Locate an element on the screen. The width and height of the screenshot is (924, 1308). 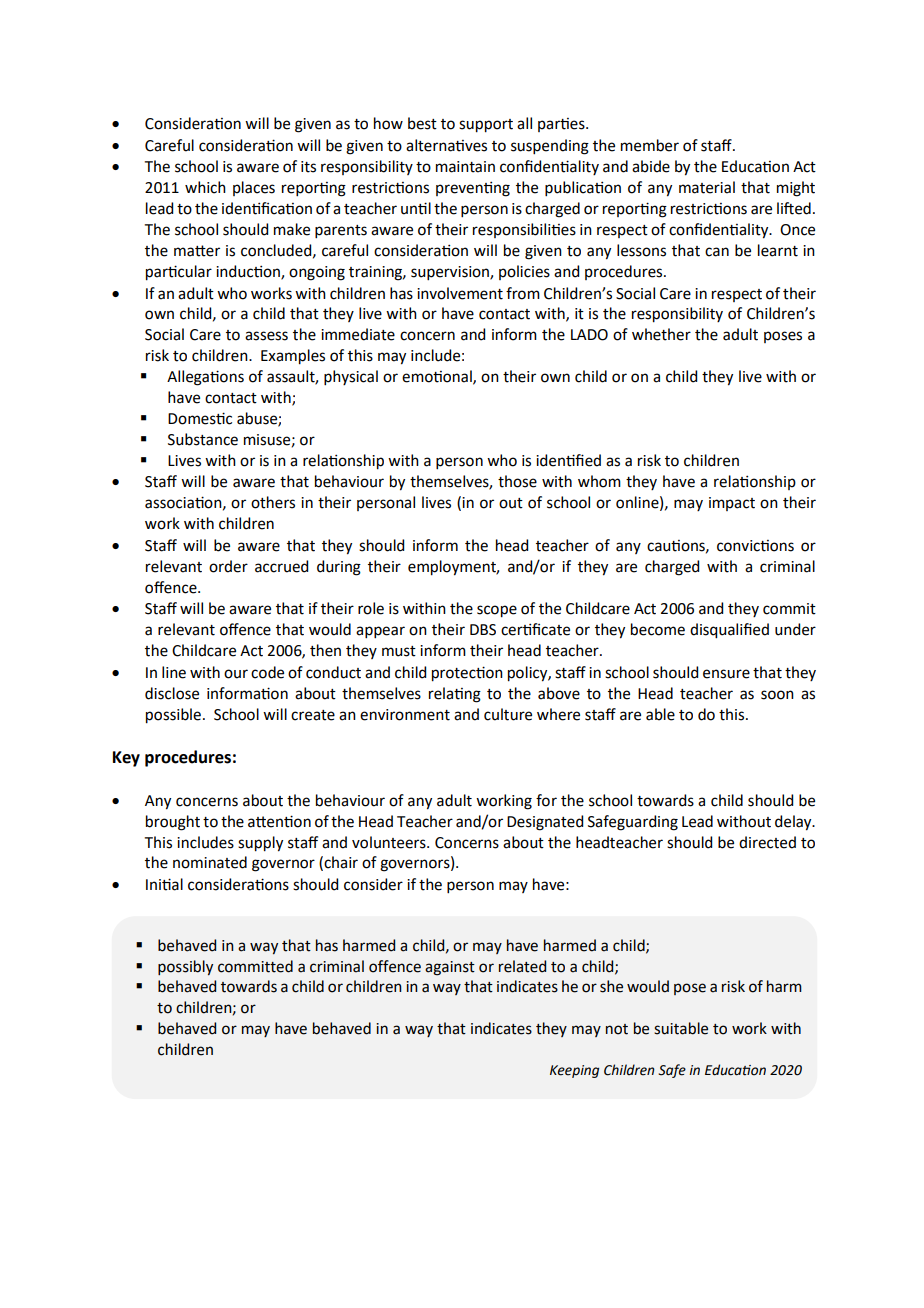
order is located at coordinates (228, 566).
